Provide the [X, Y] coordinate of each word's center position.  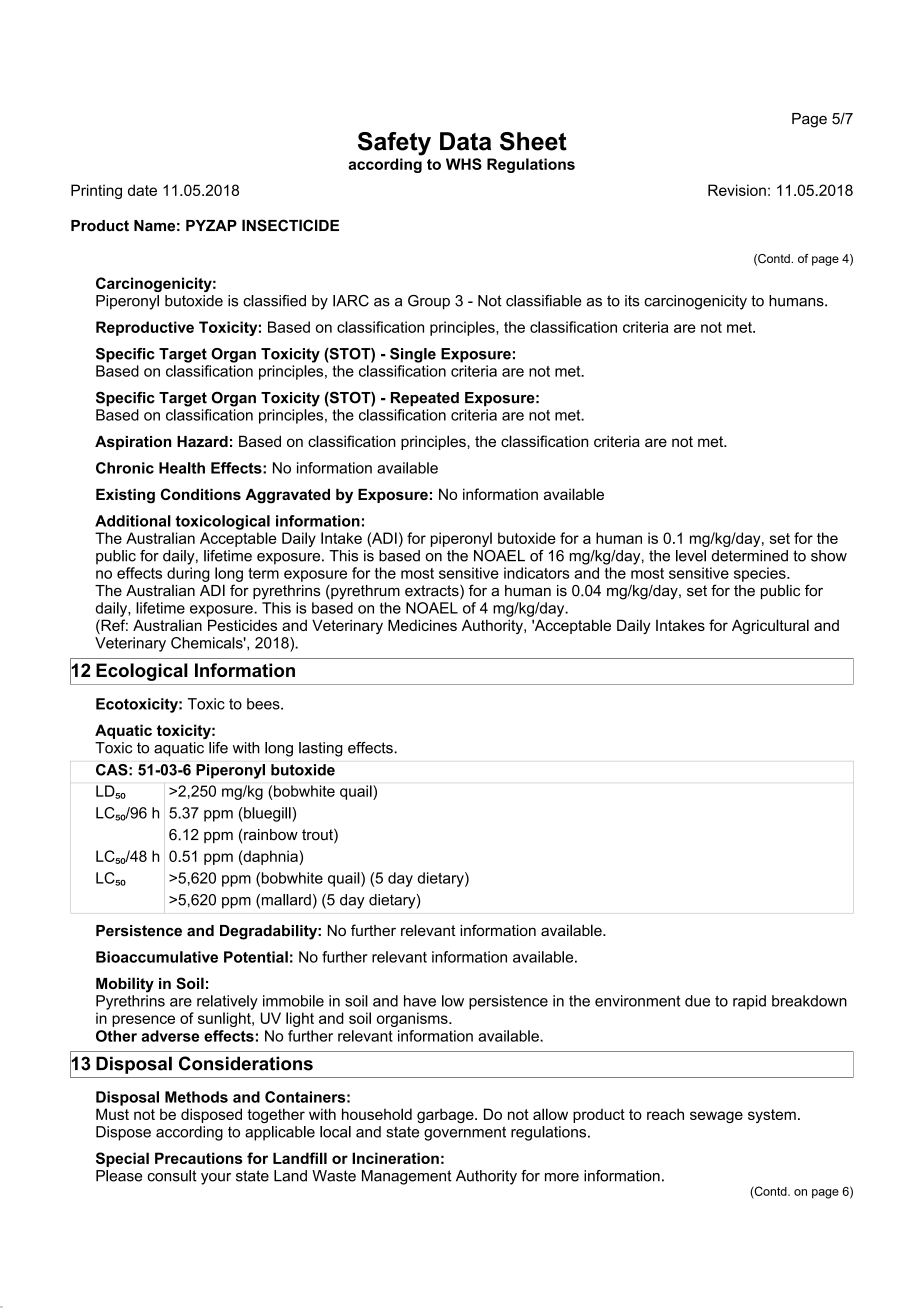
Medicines [422, 625]
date [142, 190]
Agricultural [770, 626]
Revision [737, 190]
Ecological [142, 672]
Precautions [199, 1158]
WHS [464, 164]
